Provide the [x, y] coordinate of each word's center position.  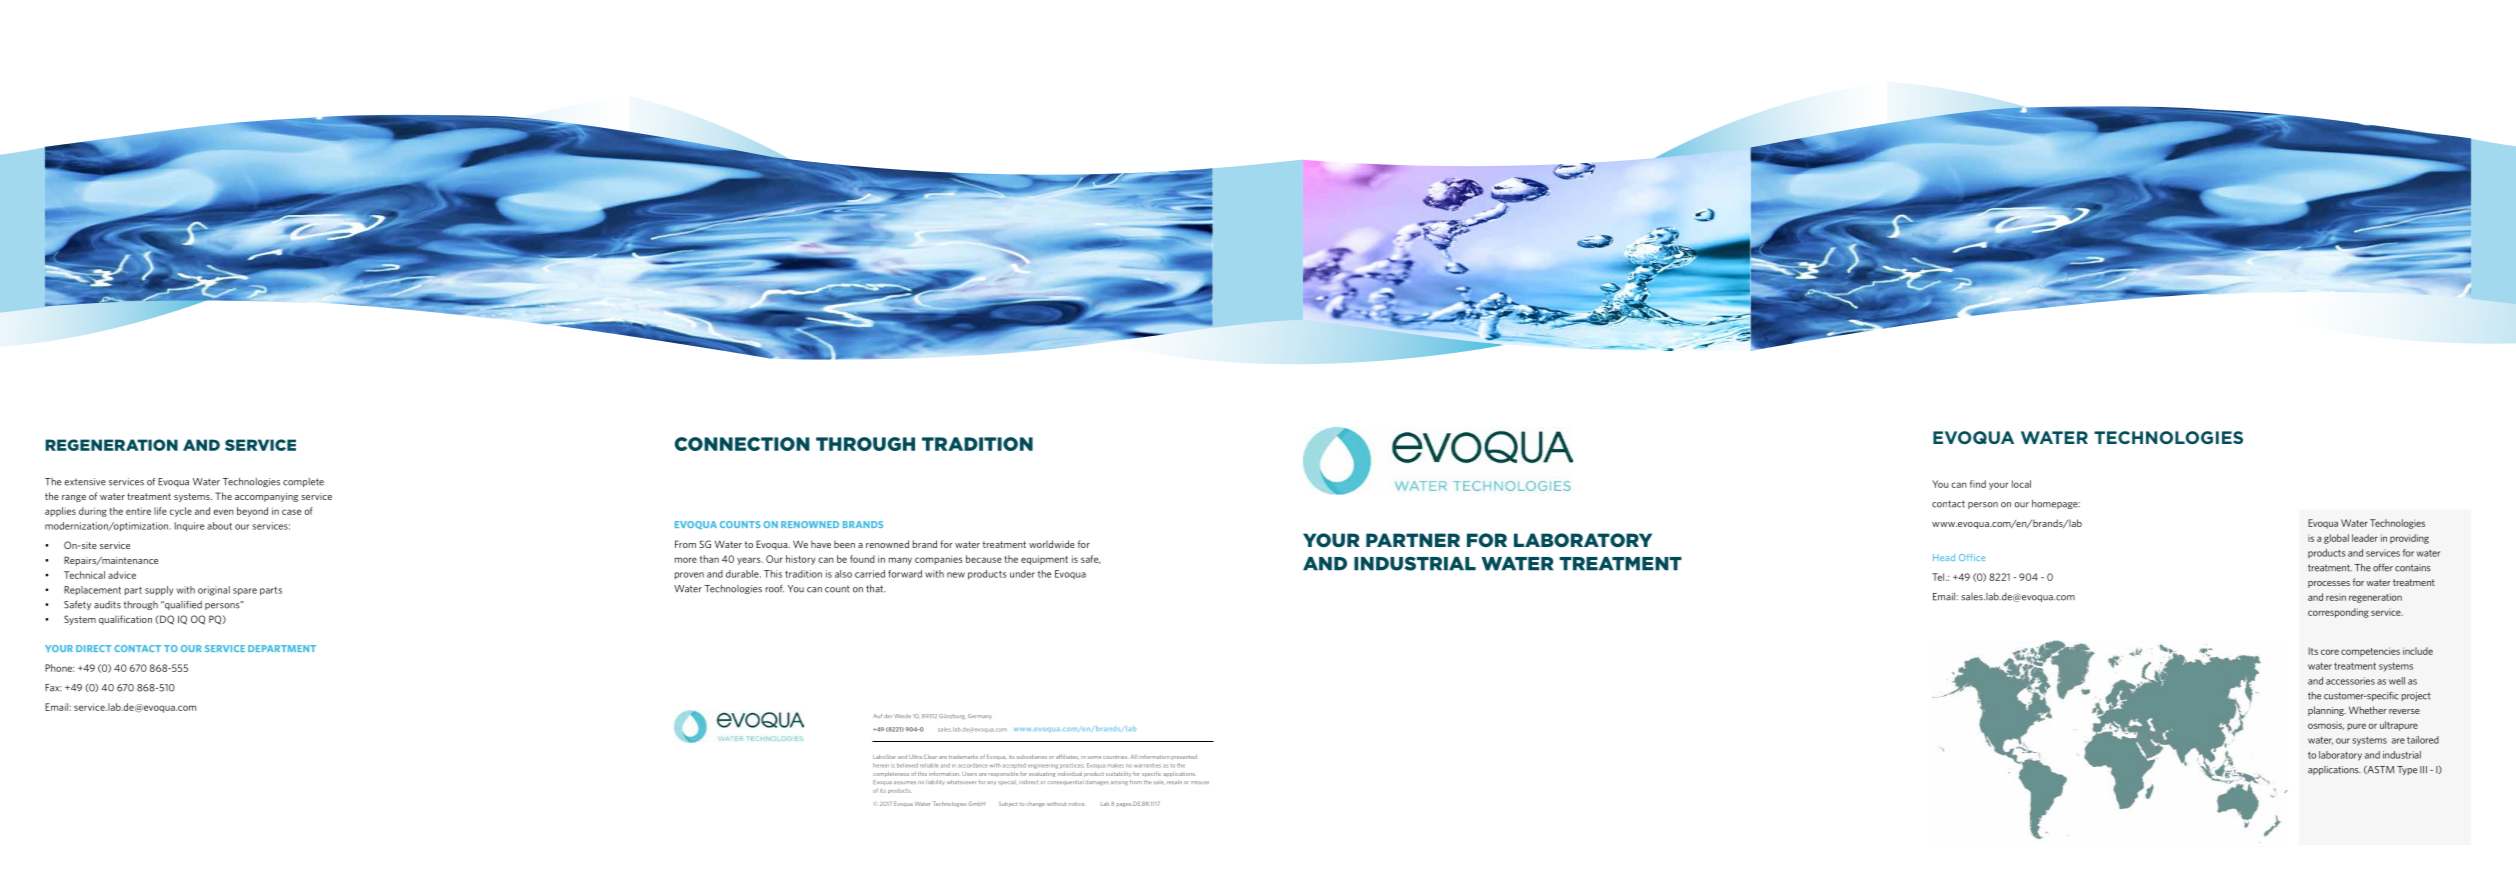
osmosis [2326, 726]
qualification [125, 620]
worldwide [1052, 544]
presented [1184, 757]
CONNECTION [742, 444]
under [1022, 574]
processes [2329, 584]
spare [245, 592]
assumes [905, 782]
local [2021, 484]
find [1978, 484]
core [2330, 652]
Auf [877, 716]
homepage [2056, 504]
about [219, 526]
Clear [930, 756]
